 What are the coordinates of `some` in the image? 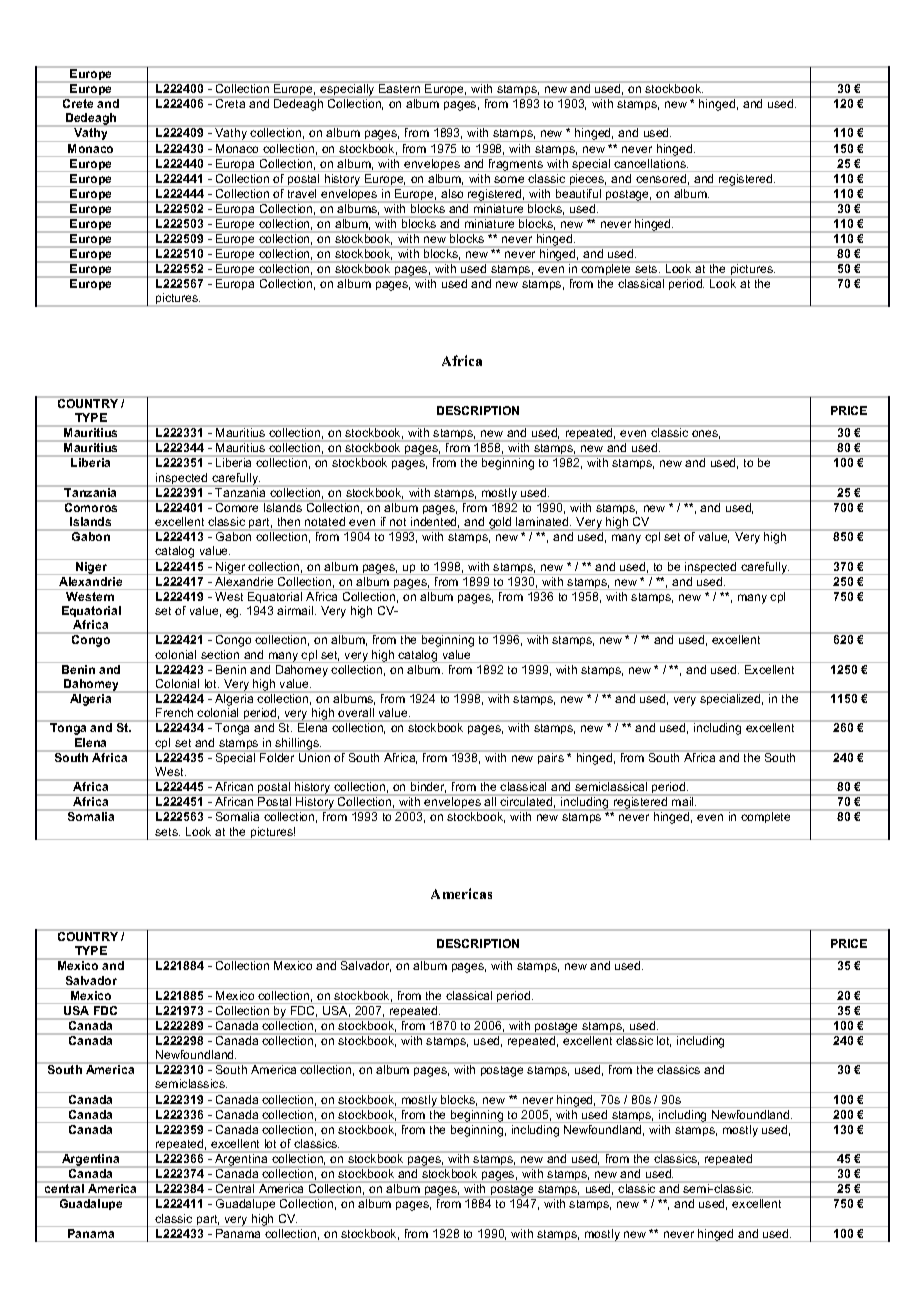 It's located at (509, 179).
